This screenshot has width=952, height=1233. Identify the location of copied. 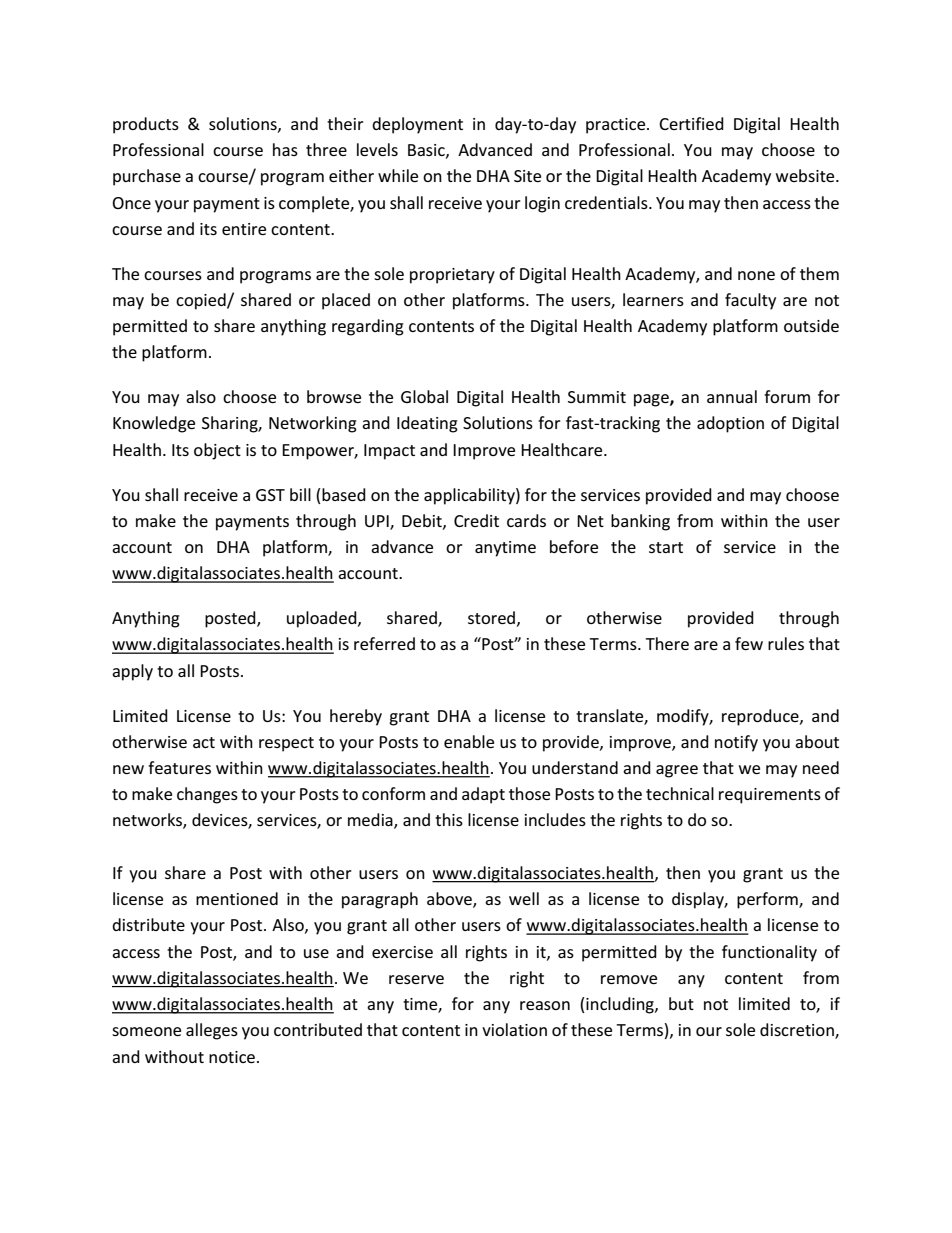
(202, 301).
